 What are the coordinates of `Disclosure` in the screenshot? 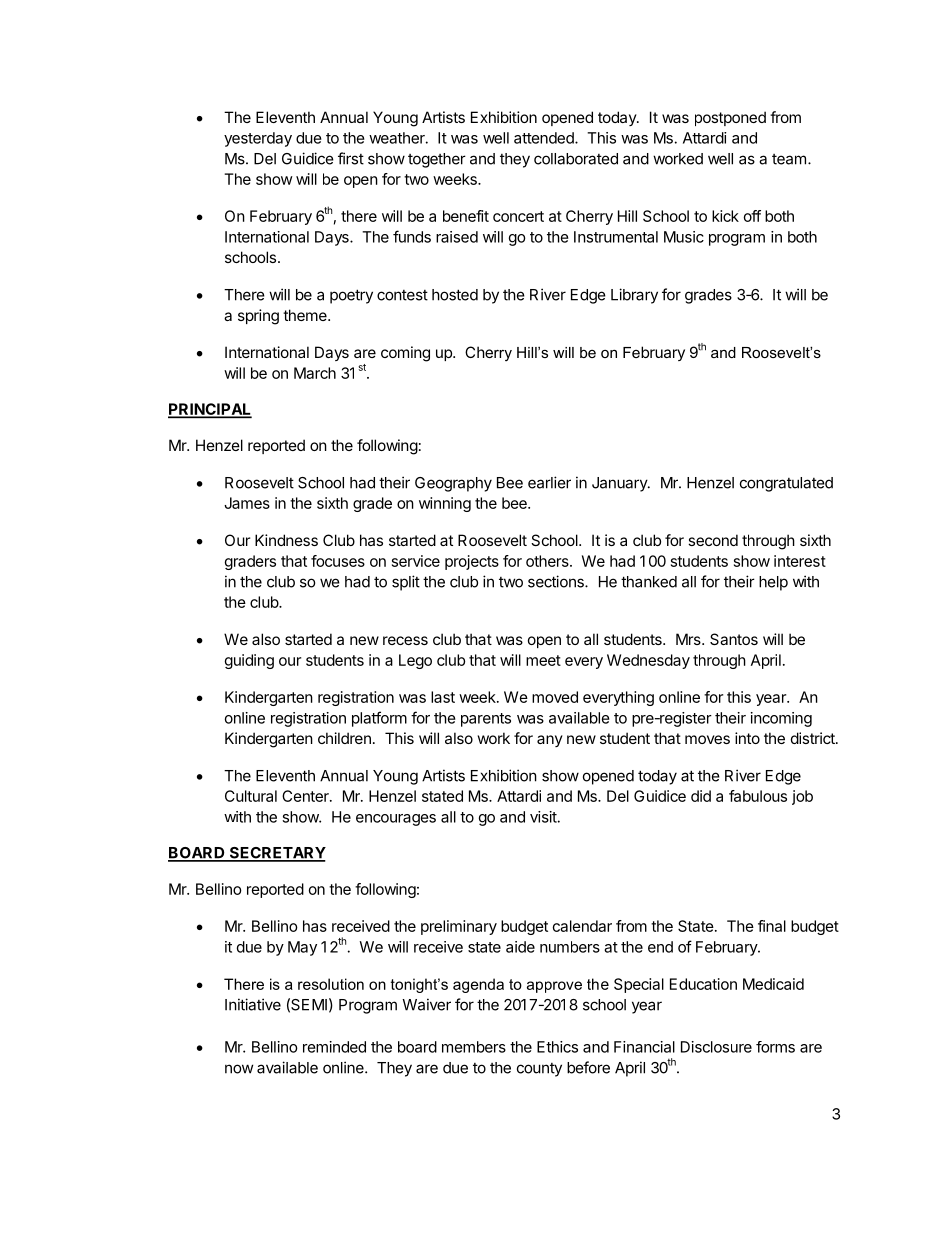 It's located at (716, 1047).
